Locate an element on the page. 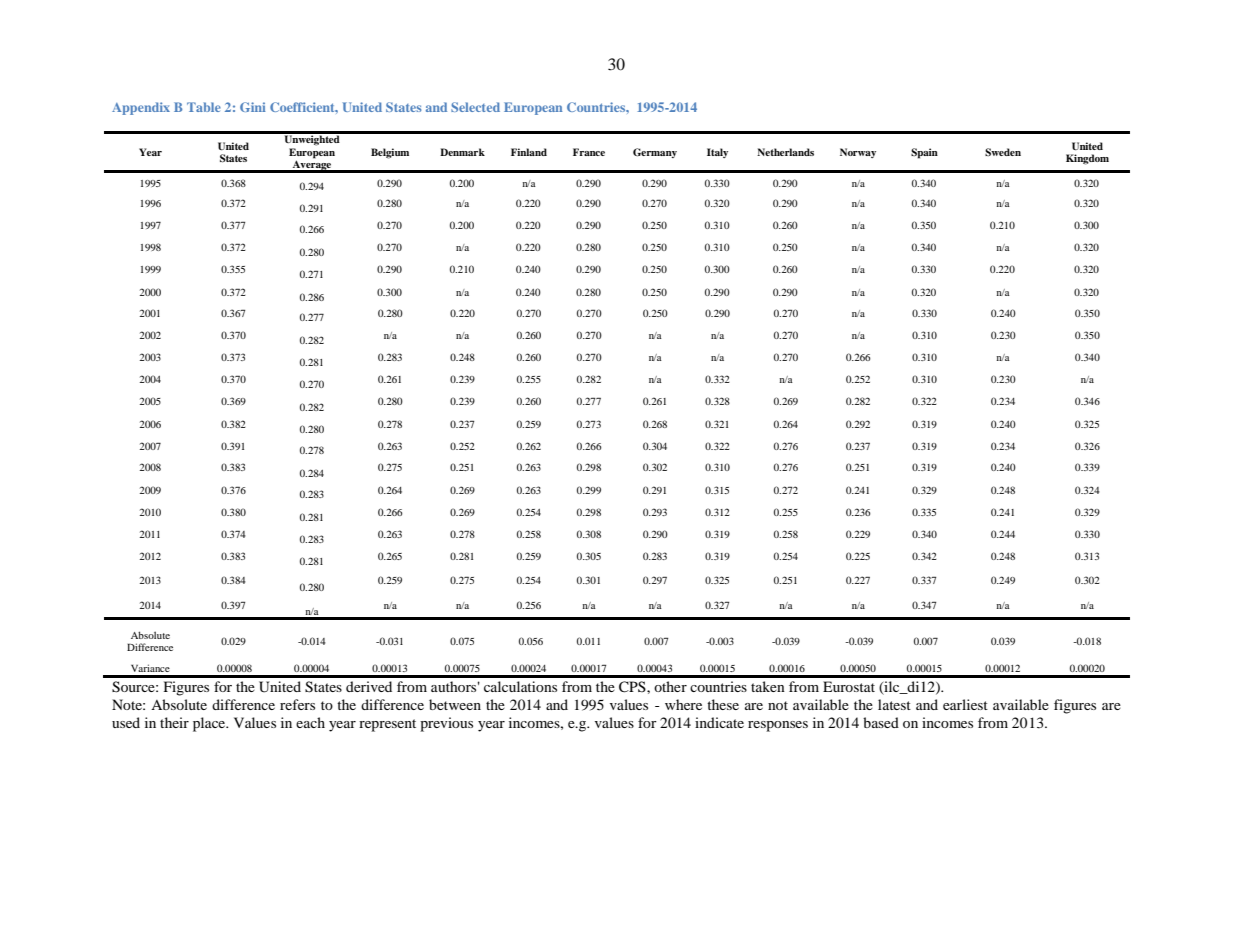 This document has width=1233, height=952. calculations is located at coordinates (520, 686).
